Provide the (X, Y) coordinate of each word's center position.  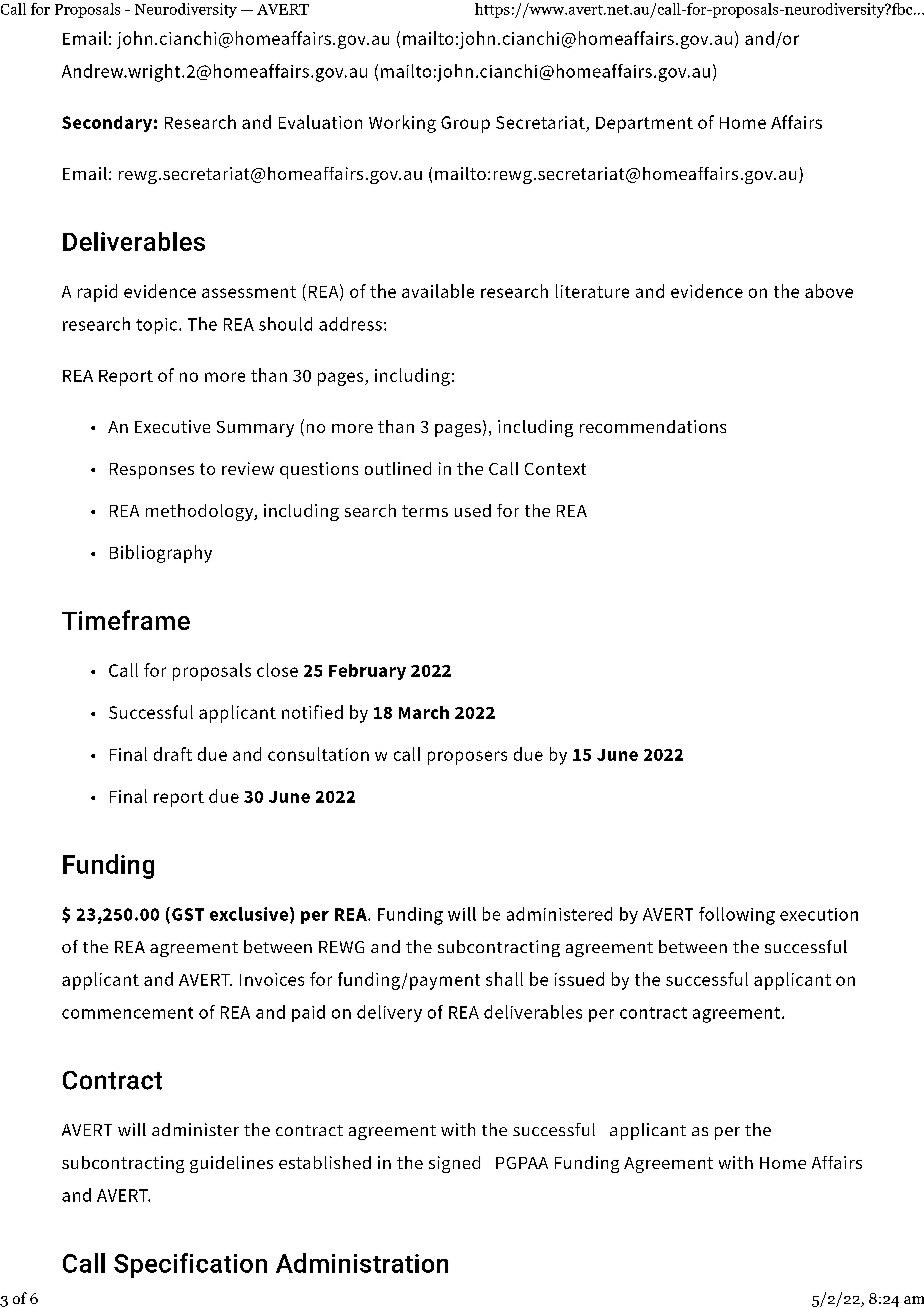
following (737, 916)
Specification (190, 1265)
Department (644, 125)
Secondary (107, 124)
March (424, 712)
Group (465, 124)
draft (173, 754)
